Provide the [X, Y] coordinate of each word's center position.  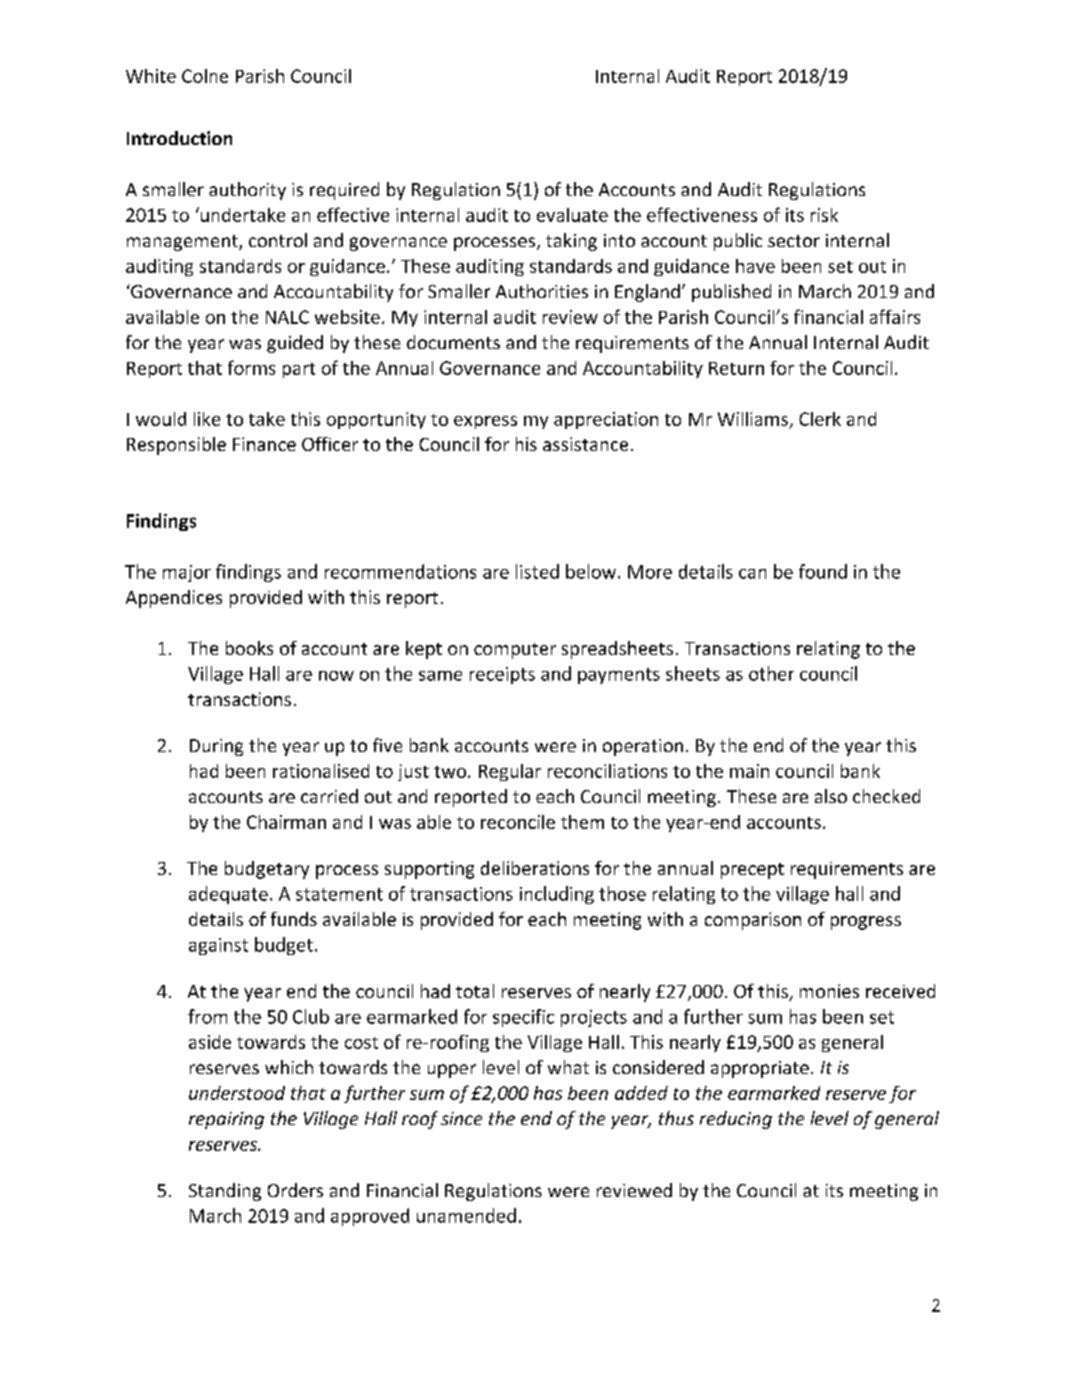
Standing [225, 1192]
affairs [895, 316]
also [831, 796]
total [475, 991]
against [218, 946]
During [216, 747]
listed [537, 571]
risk [824, 215]
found [823, 571]
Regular [510, 772]
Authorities [542, 291]
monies [829, 991]
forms [251, 367]
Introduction [179, 138]
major [187, 573]
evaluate [572, 215]
